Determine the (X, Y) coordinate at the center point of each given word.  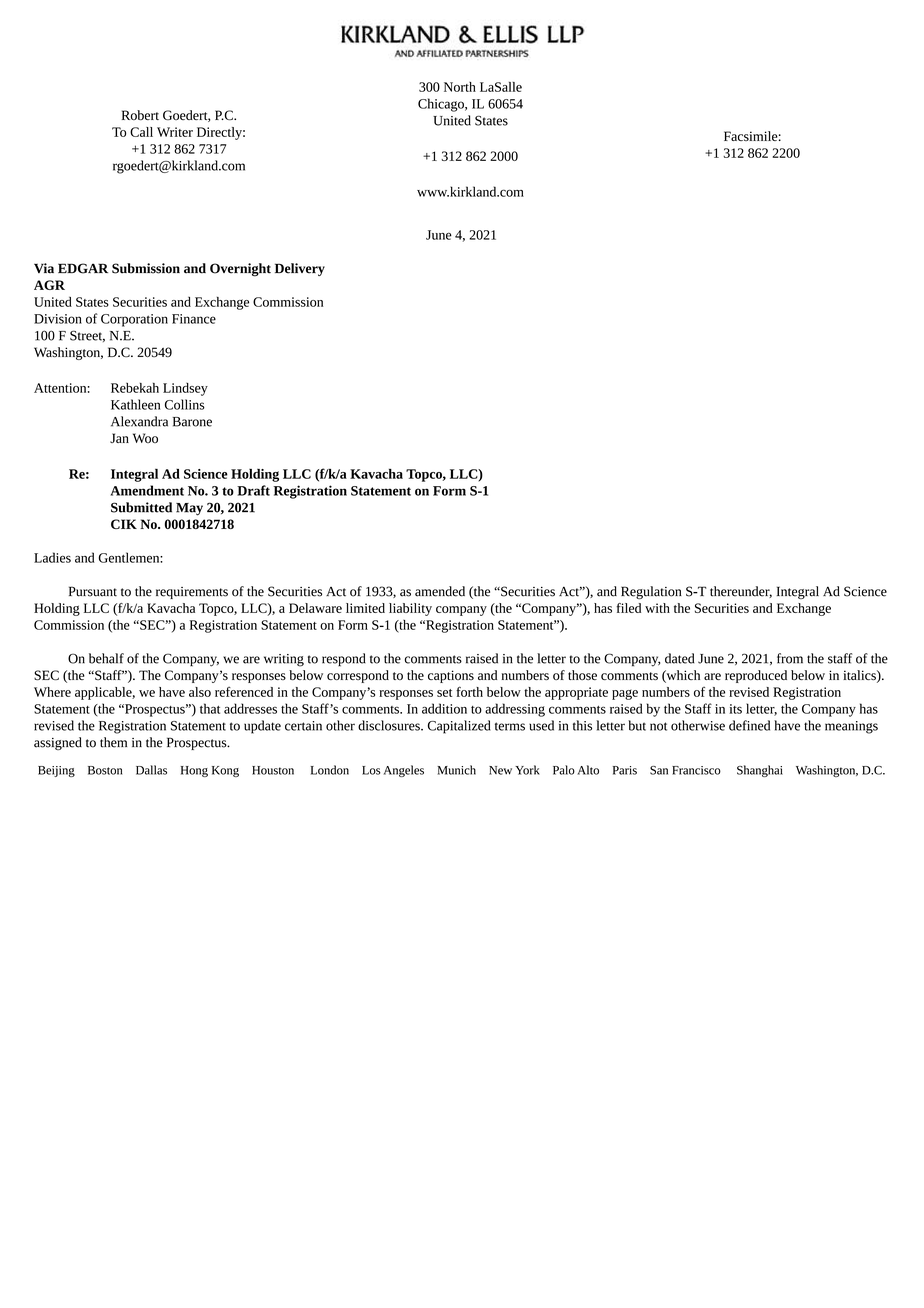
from (790, 658)
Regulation (651, 592)
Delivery (300, 269)
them (113, 742)
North (460, 87)
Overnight (240, 270)
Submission (146, 268)
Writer (175, 132)
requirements (192, 593)
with (657, 608)
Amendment (147, 490)
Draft (253, 490)
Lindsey (185, 389)
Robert (140, 115)
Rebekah (135, 388)
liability (410, 609)
